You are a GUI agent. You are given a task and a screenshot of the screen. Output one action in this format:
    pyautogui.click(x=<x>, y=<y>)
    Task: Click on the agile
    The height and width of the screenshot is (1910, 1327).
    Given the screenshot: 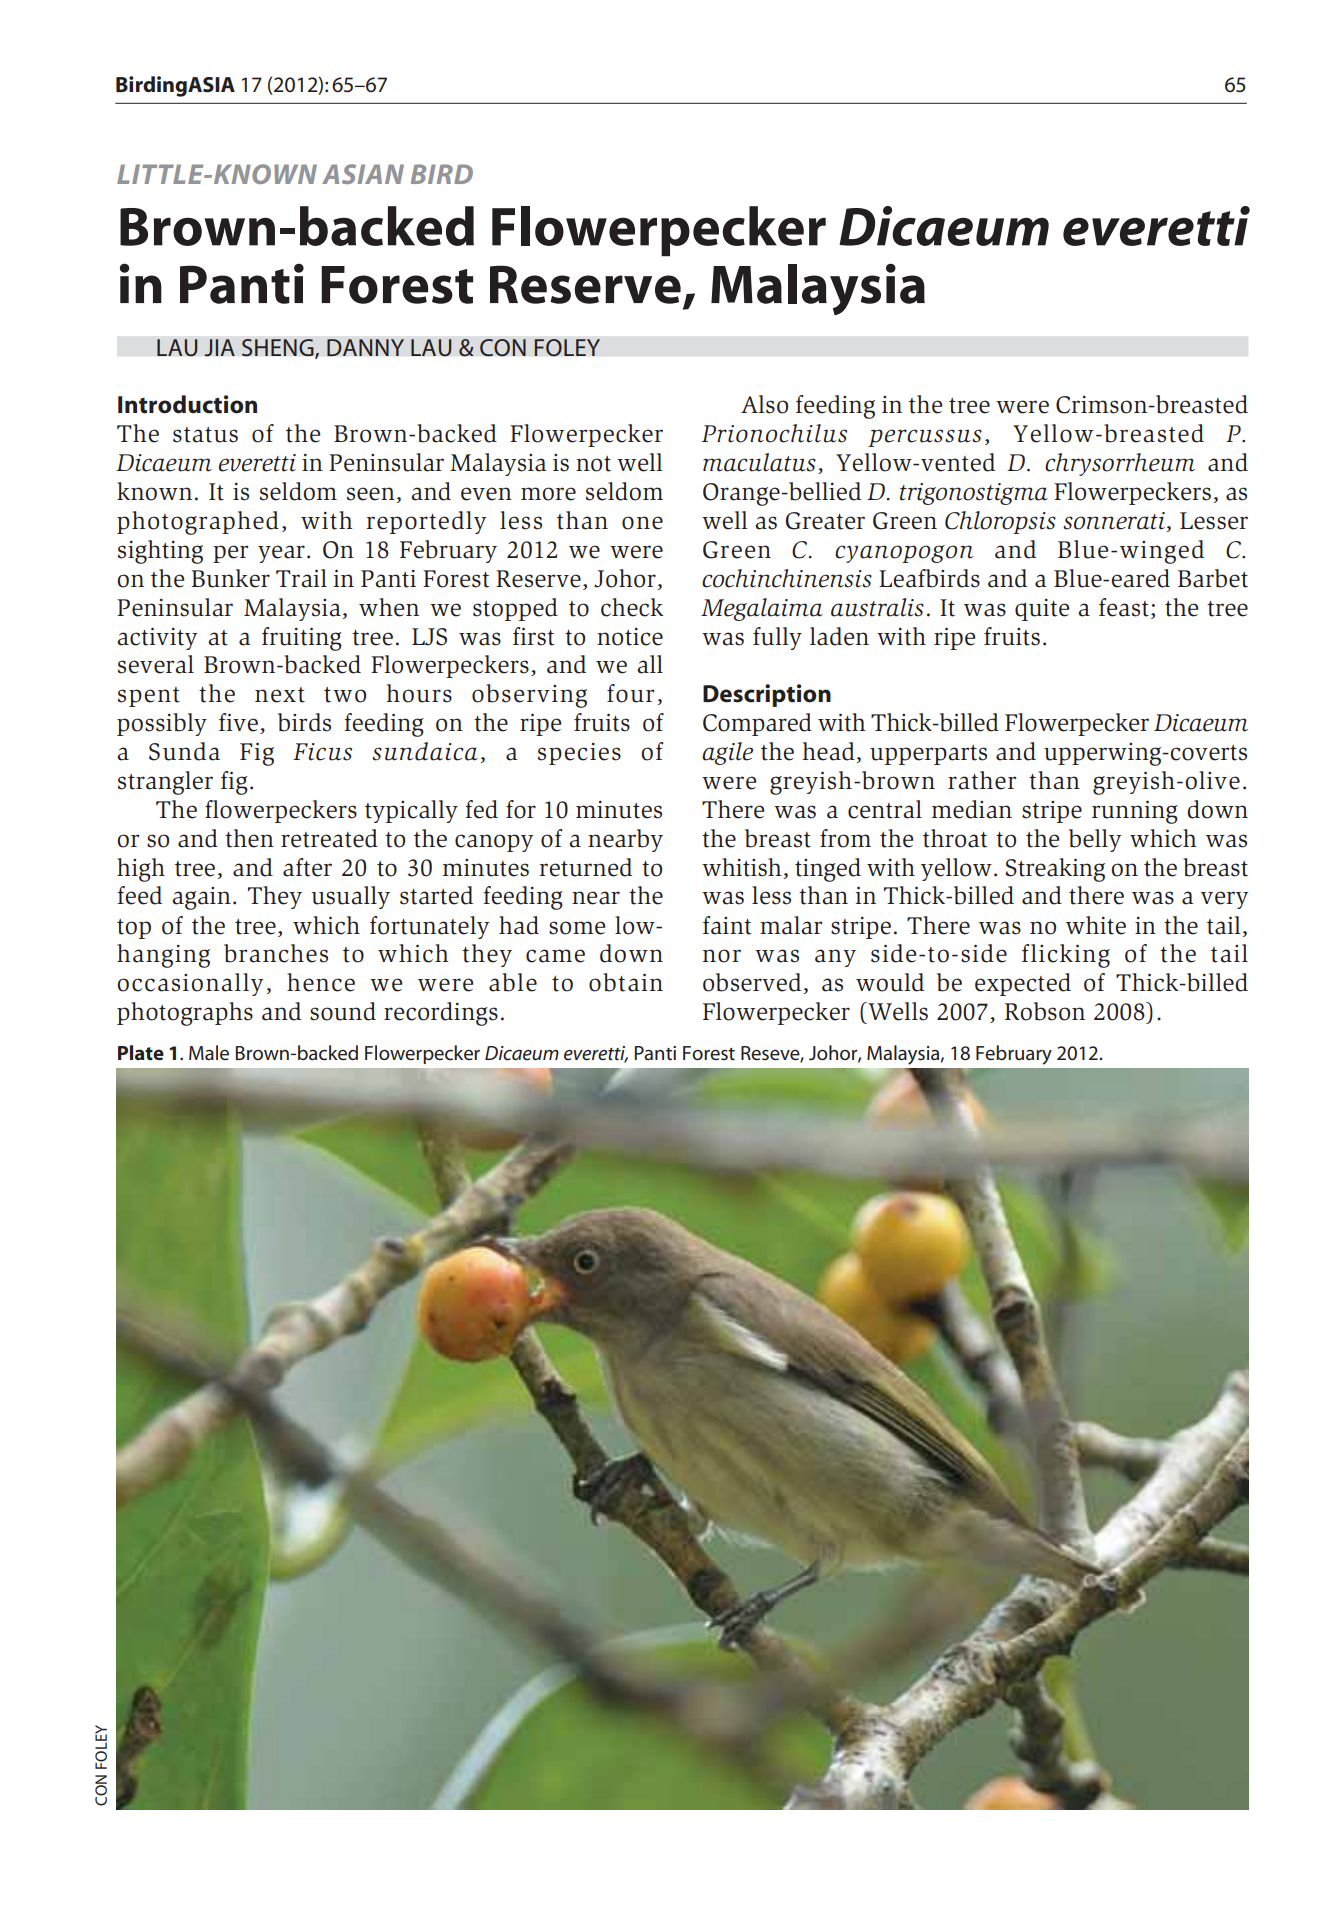 What is the action you would take?
    pyautogui.click(x=727, y=753)
